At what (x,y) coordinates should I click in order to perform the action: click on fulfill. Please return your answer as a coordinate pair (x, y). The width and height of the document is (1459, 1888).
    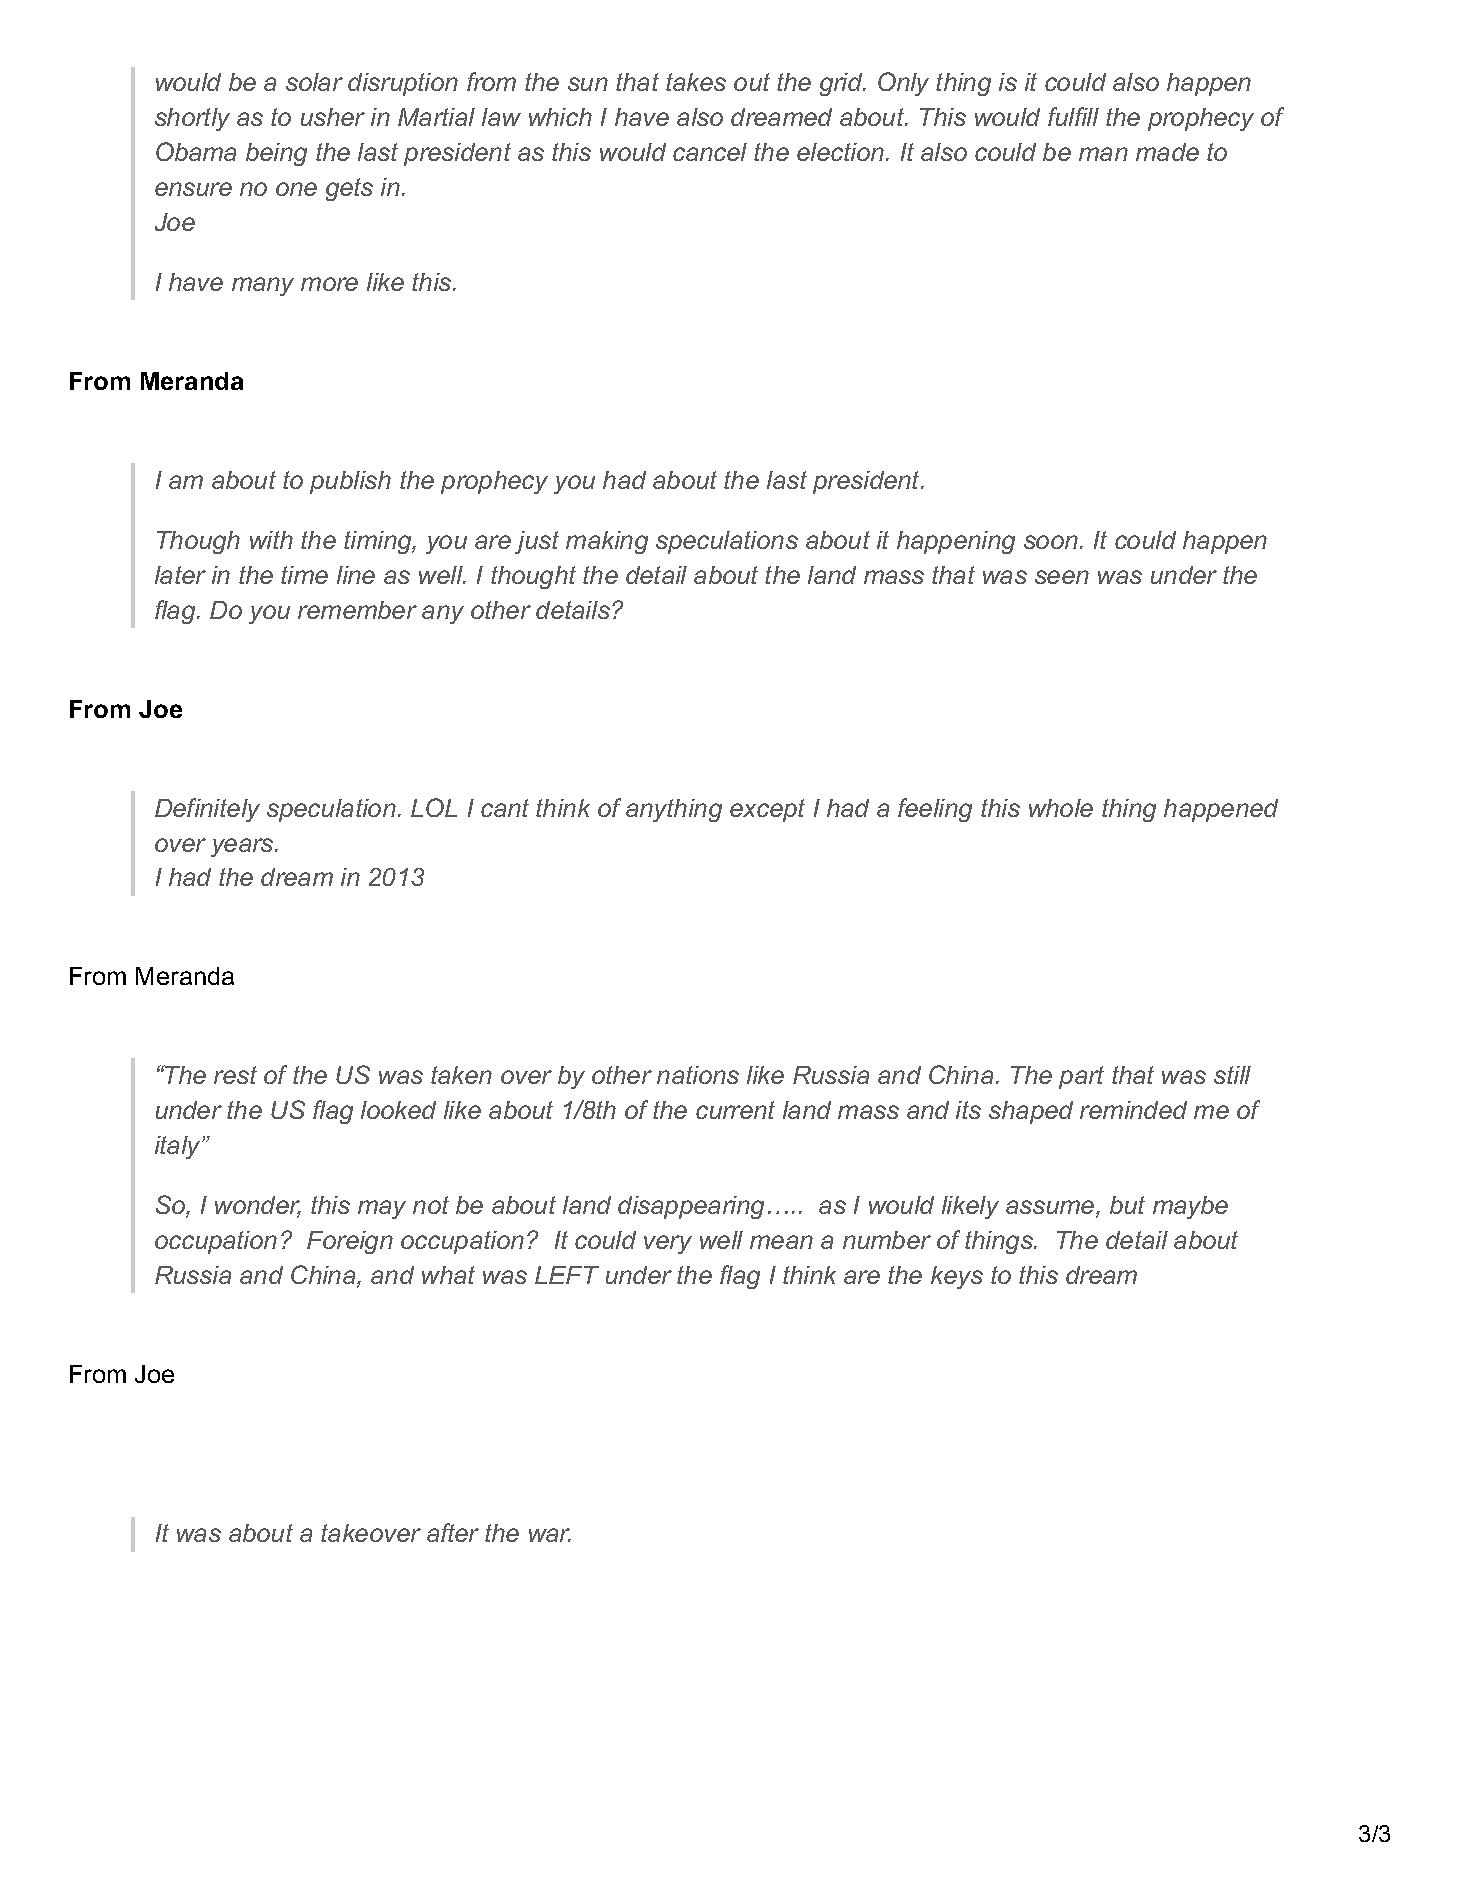
    Looking at the image, I should click on (1073, 116).
